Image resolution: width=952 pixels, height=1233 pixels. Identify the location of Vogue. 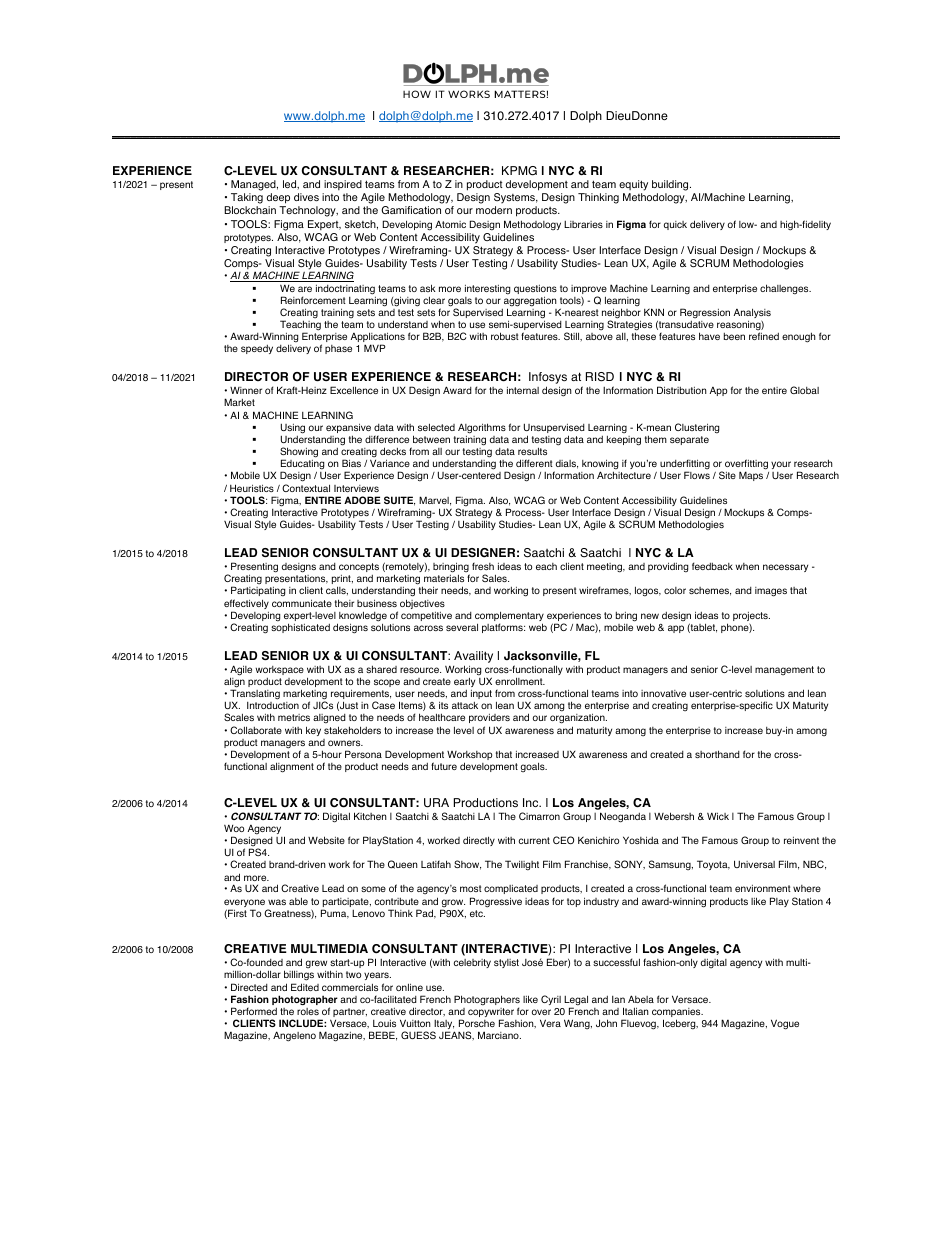
(785, 1024).
